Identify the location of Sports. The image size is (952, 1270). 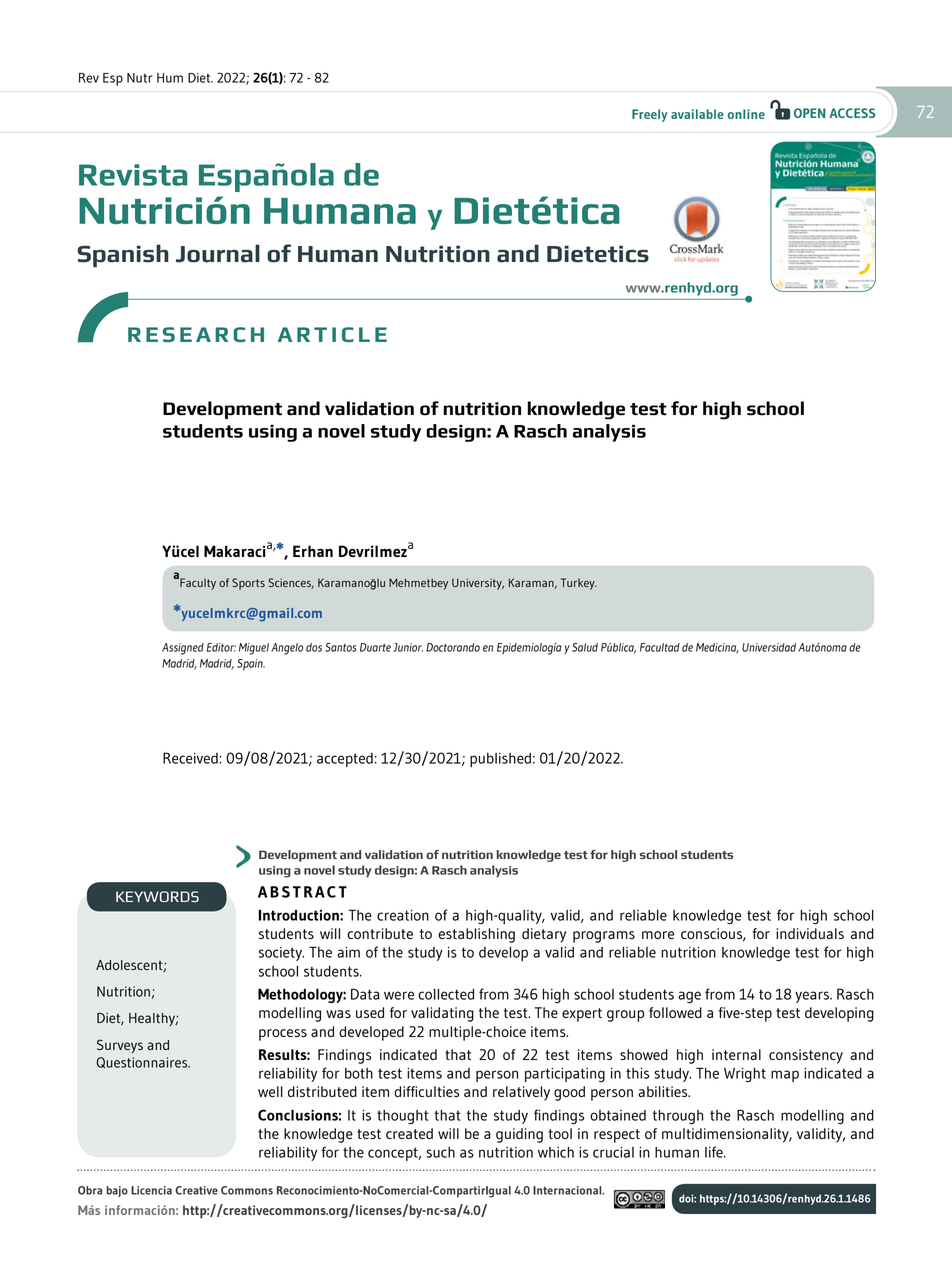
(248, 584).
